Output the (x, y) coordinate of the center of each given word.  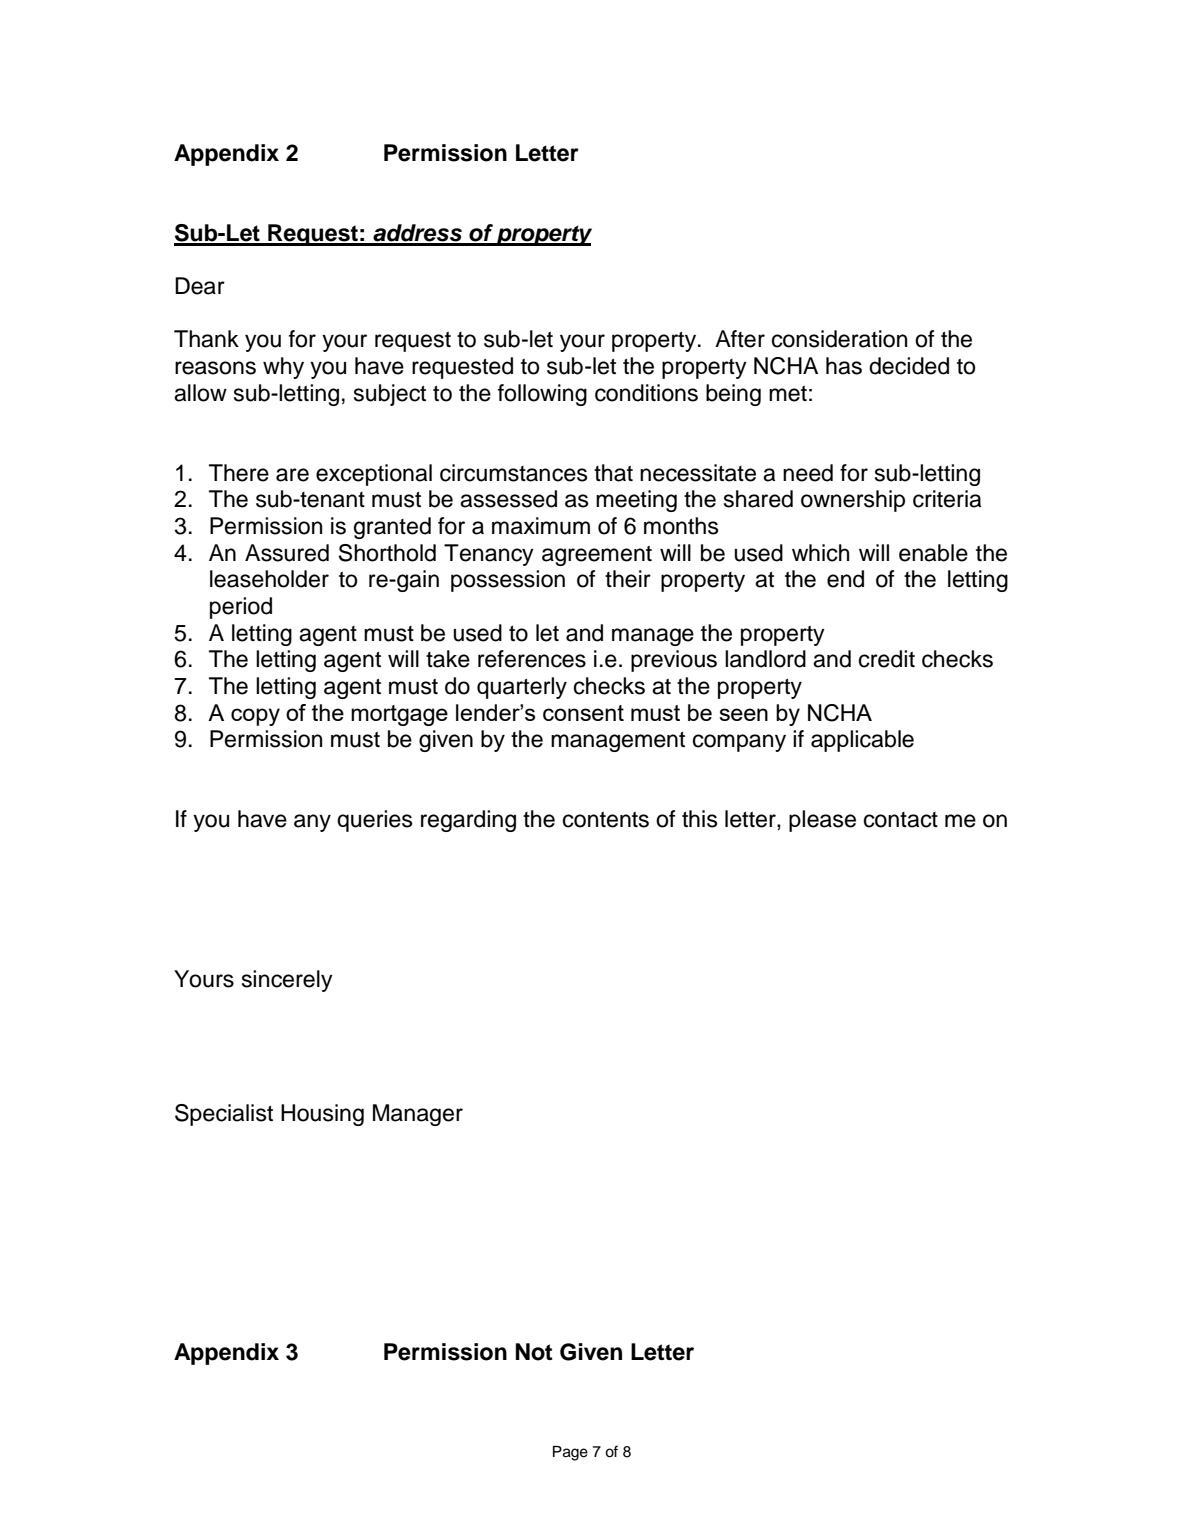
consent (583, 713)
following (542, 395)
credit (887, 659)
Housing (322, 1115)
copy (255, 717)
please (822, 821)
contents (606, 820)
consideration (839, 339)
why (283, 368)
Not (534, 1352)
